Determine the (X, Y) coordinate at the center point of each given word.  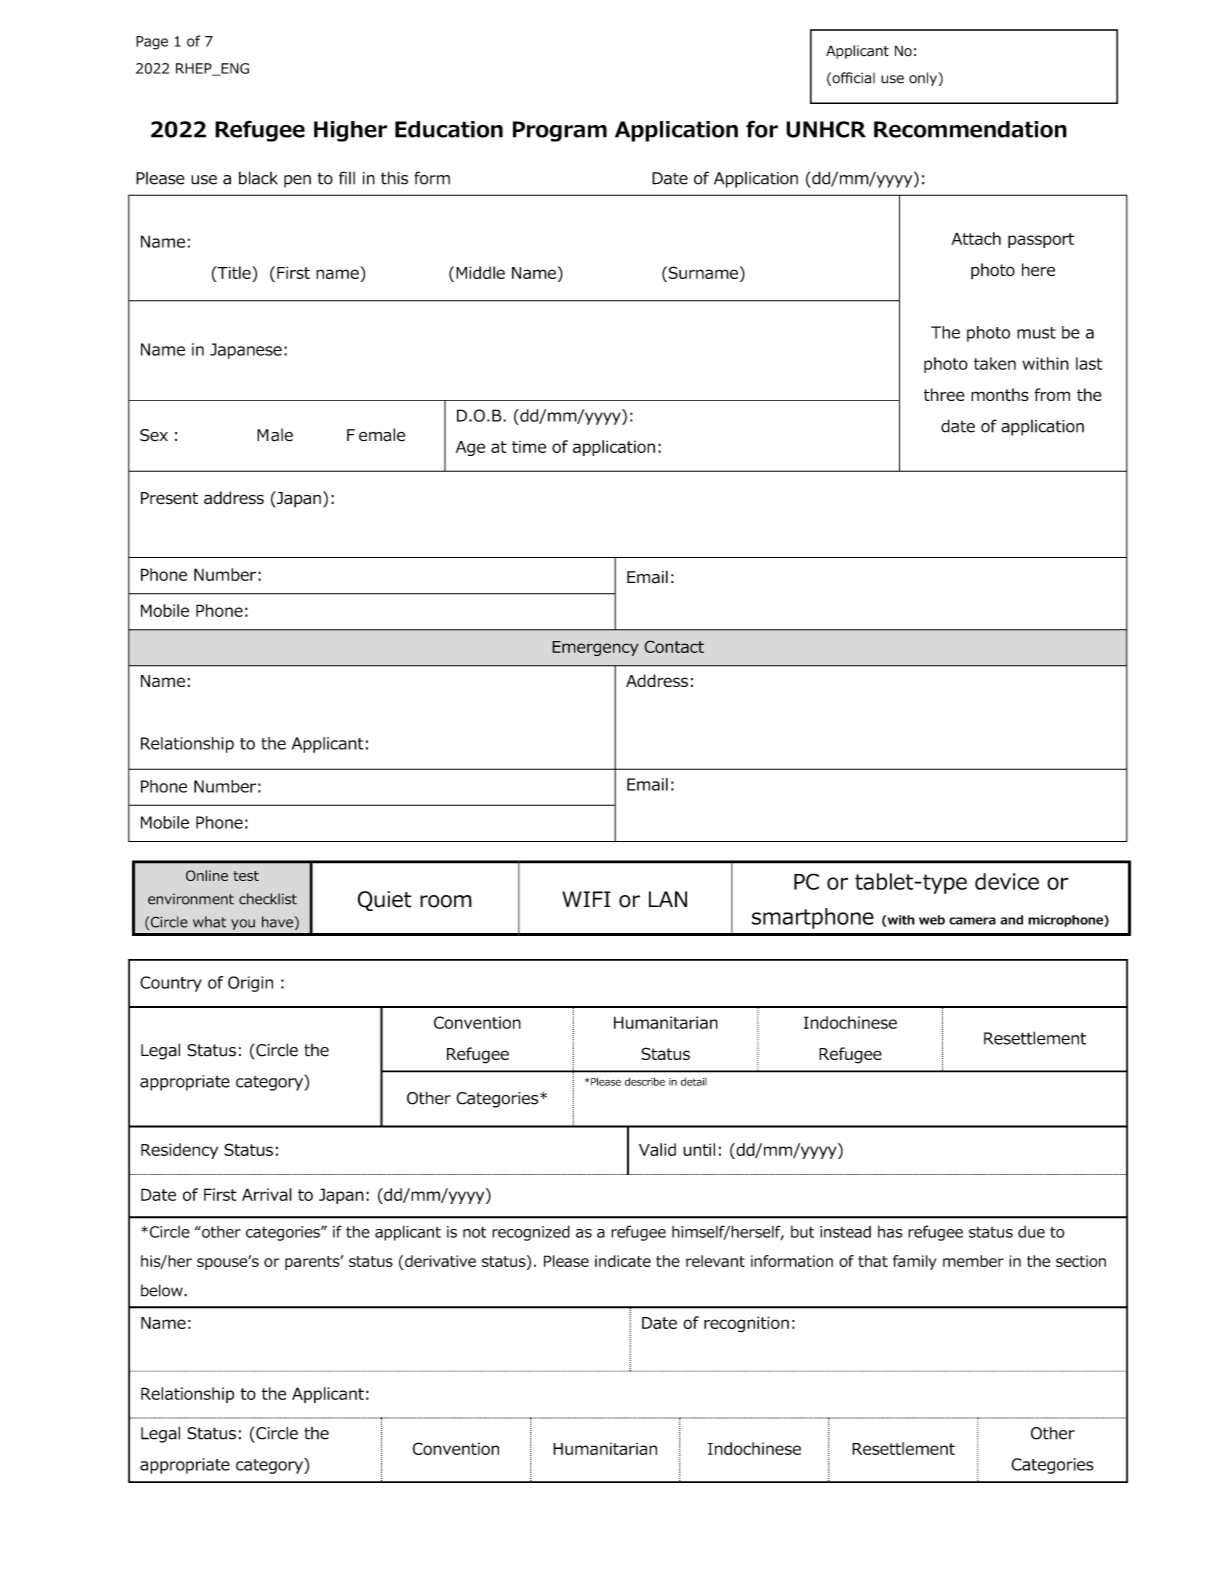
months (1000, 394)
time (529, 447)
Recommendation (970, 129)
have (277, 922)
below (163, 1290)
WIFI (586, 899)
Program (560, 131)
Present (169, 498)
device (1007, 881)
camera (972, 921)
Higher (350, 131)
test (246, 876)
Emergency (595, 648)
